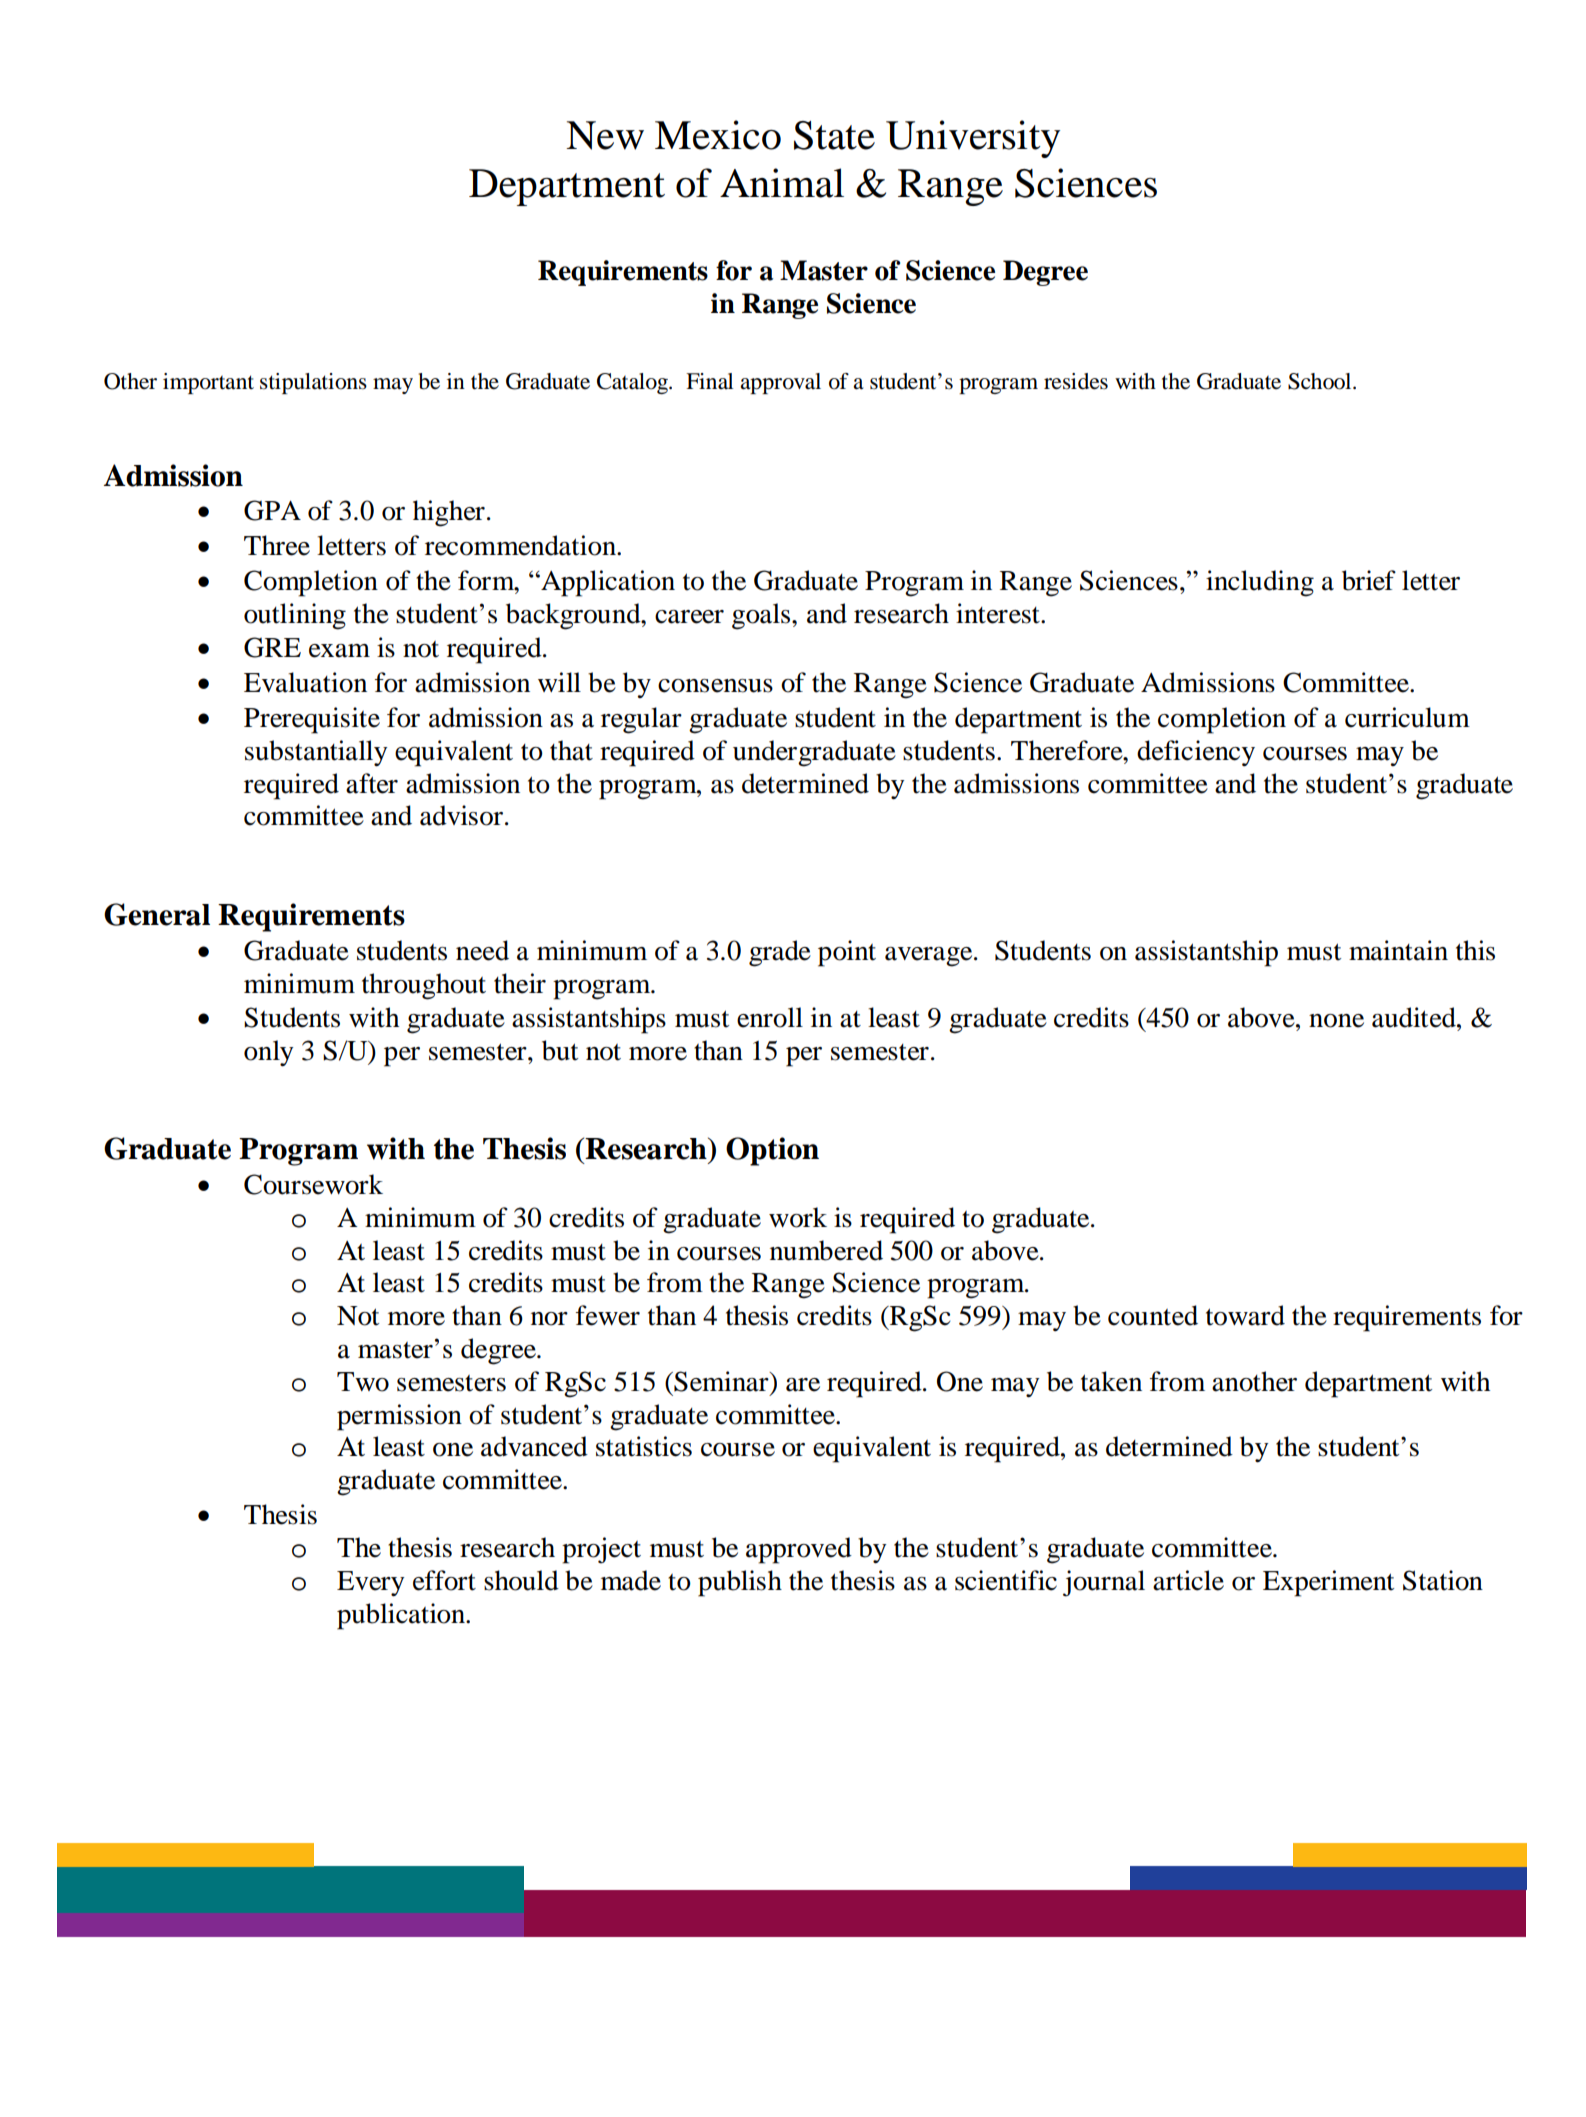 This screenshot has height=2117, width=1586. I want to click on Animal, so click(782, 183).
